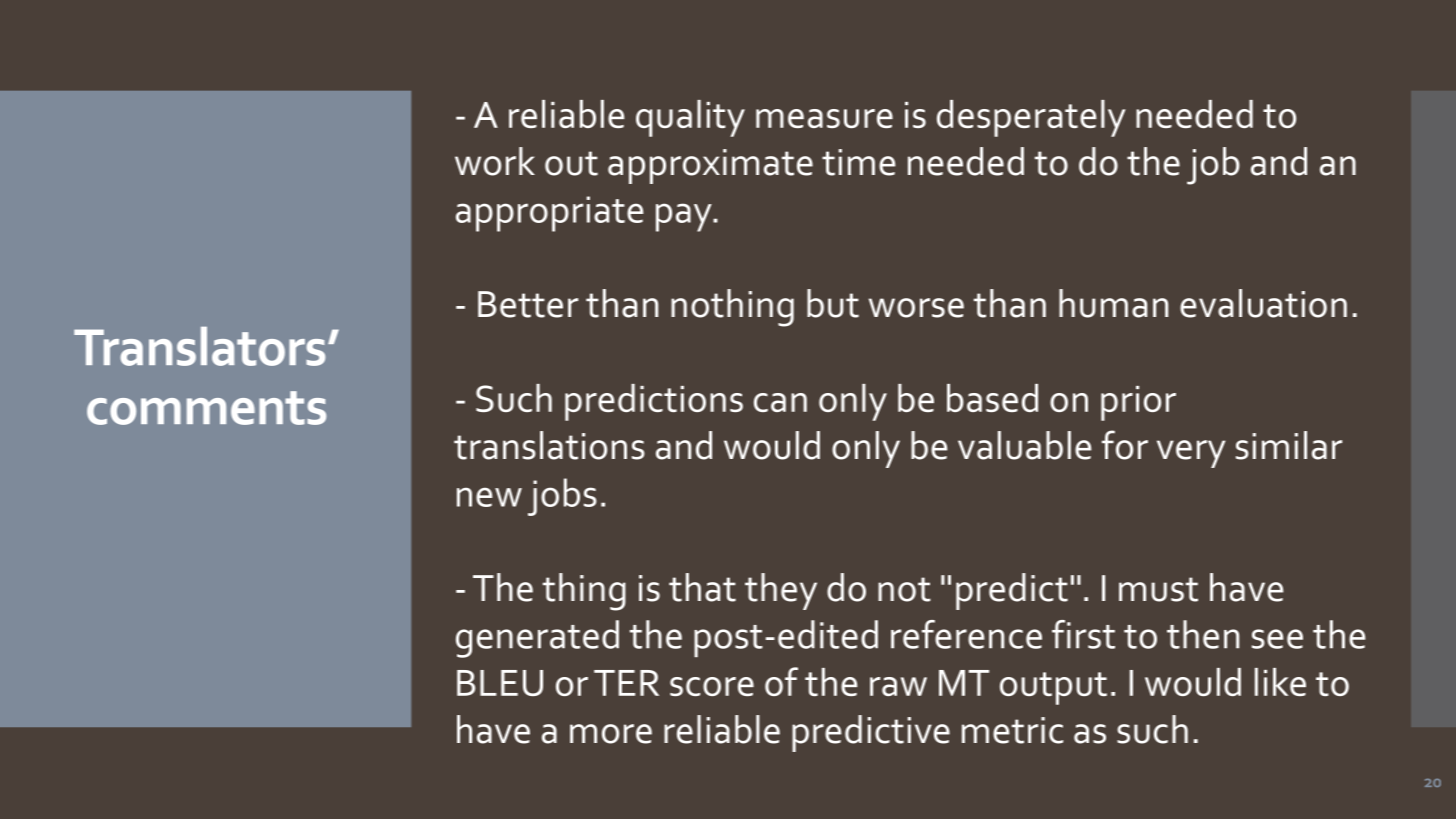 The width and height of the document is (1456, 819). What do you see at coordinates (833, 303) in the document?
I see `but` at bounding box center [833, 303].
